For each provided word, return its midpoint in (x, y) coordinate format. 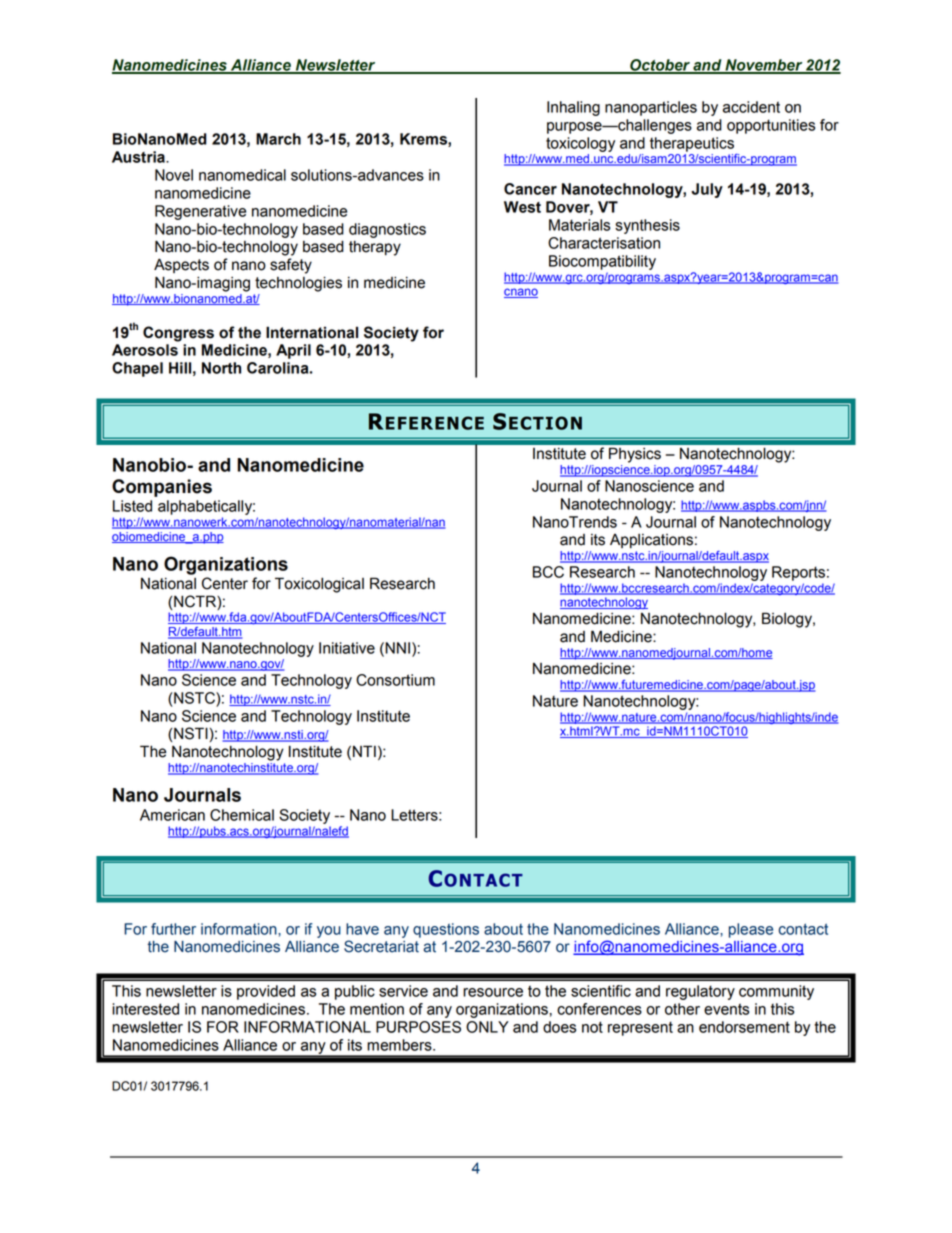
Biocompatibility (602, 262)
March (278, 139)
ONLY (487, 1027)
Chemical (242, 815)
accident (751, 107)
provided (266, 992)
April (293, 351)
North (221, 368)
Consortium (395, 680)
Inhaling (573, 108)
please (751, 930)
